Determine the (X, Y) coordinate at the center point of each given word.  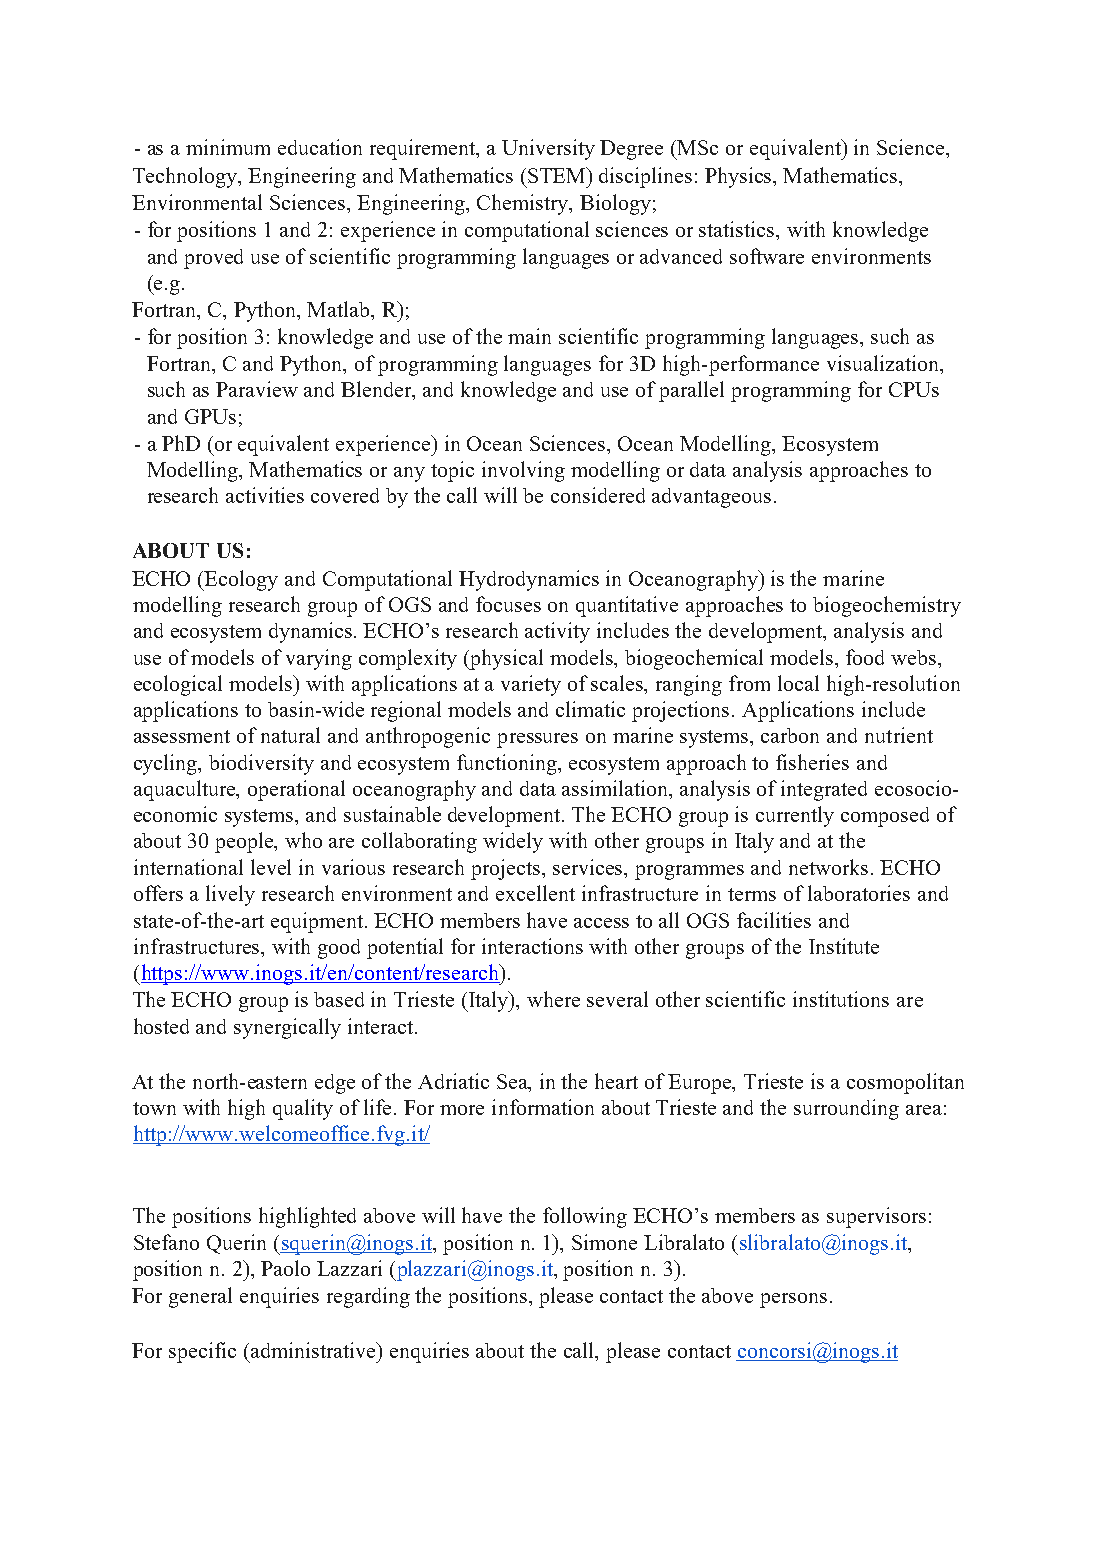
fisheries (812, 762)
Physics (740, 177)
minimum (228, 147)
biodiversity (261, 764)
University (548, 149)
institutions (841, 999)
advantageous (711, 498)
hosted (161, 1026)
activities (265, 495)
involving (523, 471)
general (200, 1297)
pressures (537, 740)
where (553, 999)
